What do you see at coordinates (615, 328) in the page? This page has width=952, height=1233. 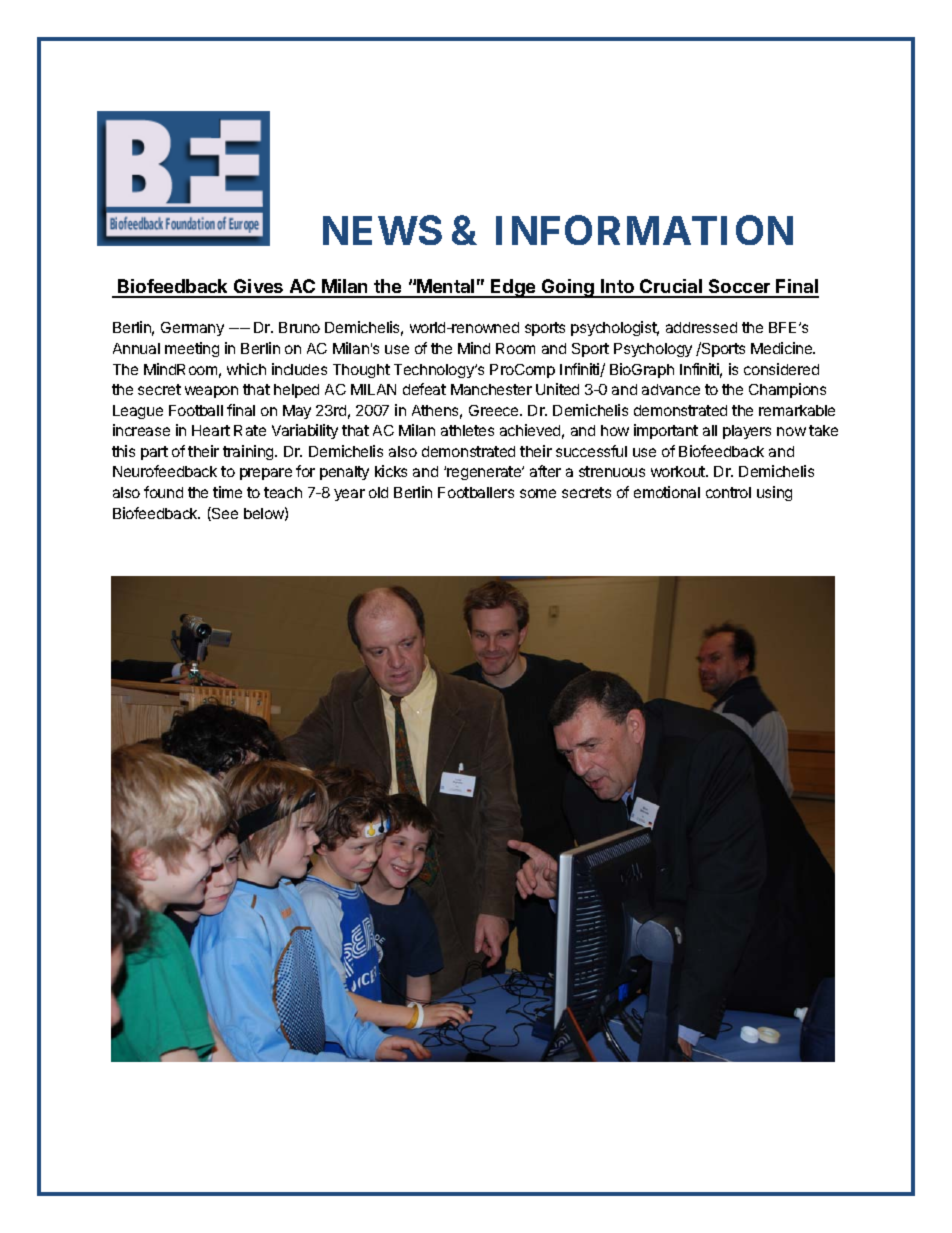 I see `psychologist` at bounding box center [615, 328].
